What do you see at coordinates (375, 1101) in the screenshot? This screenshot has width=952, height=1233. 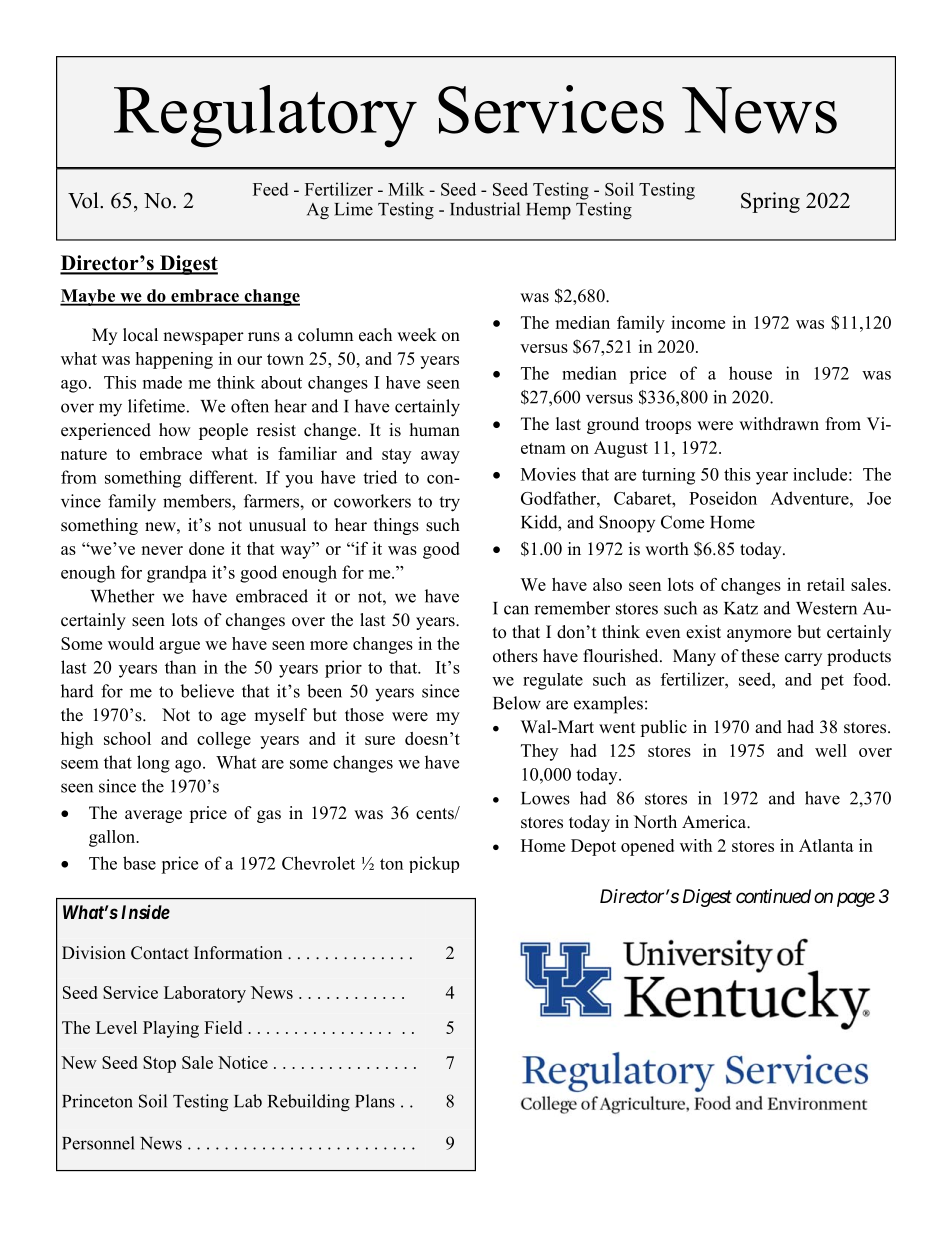 I see `Plans` at bounding box center [375, 1101].
